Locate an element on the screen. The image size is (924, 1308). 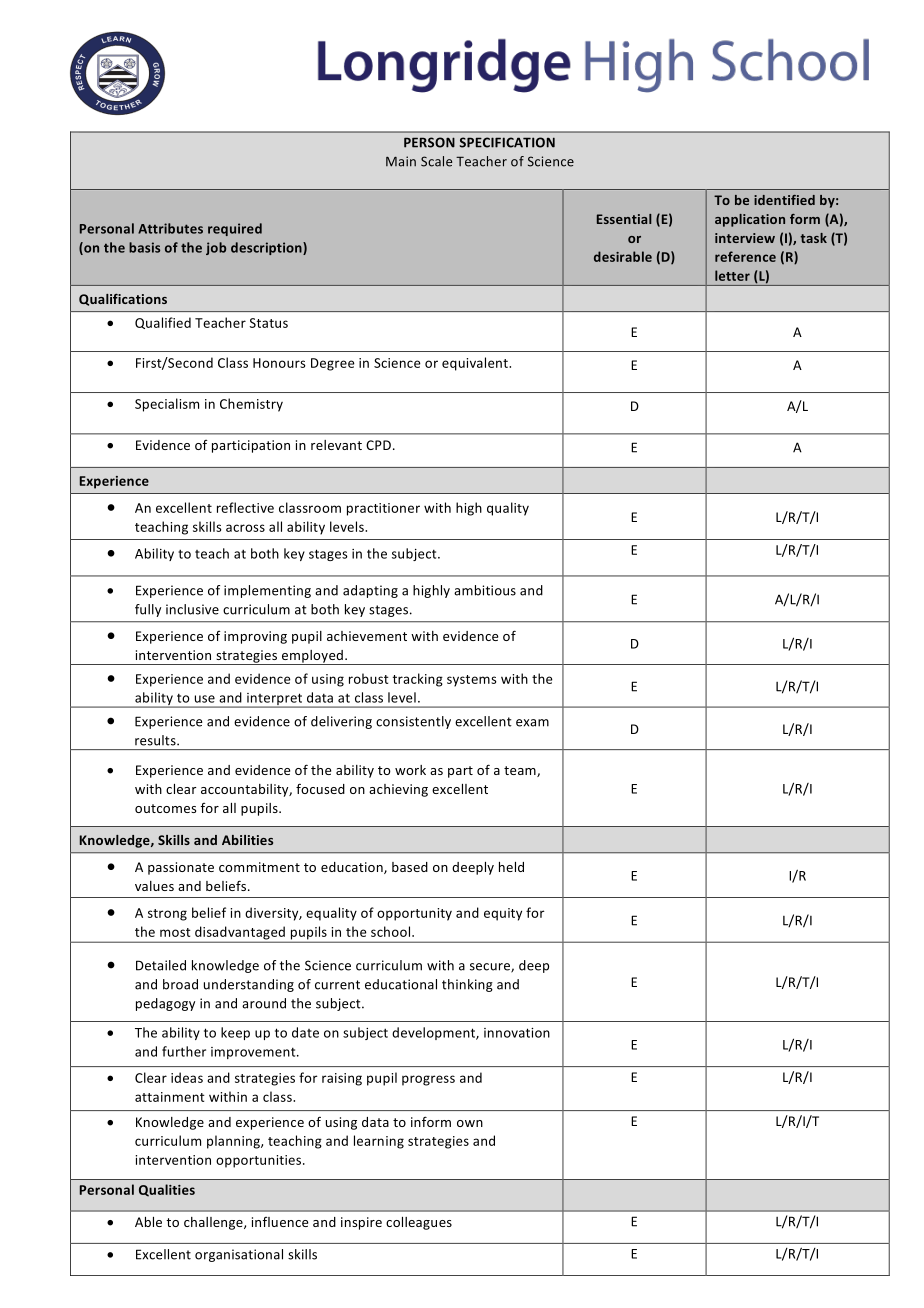
Scale is located at coordinates (436, 161).
